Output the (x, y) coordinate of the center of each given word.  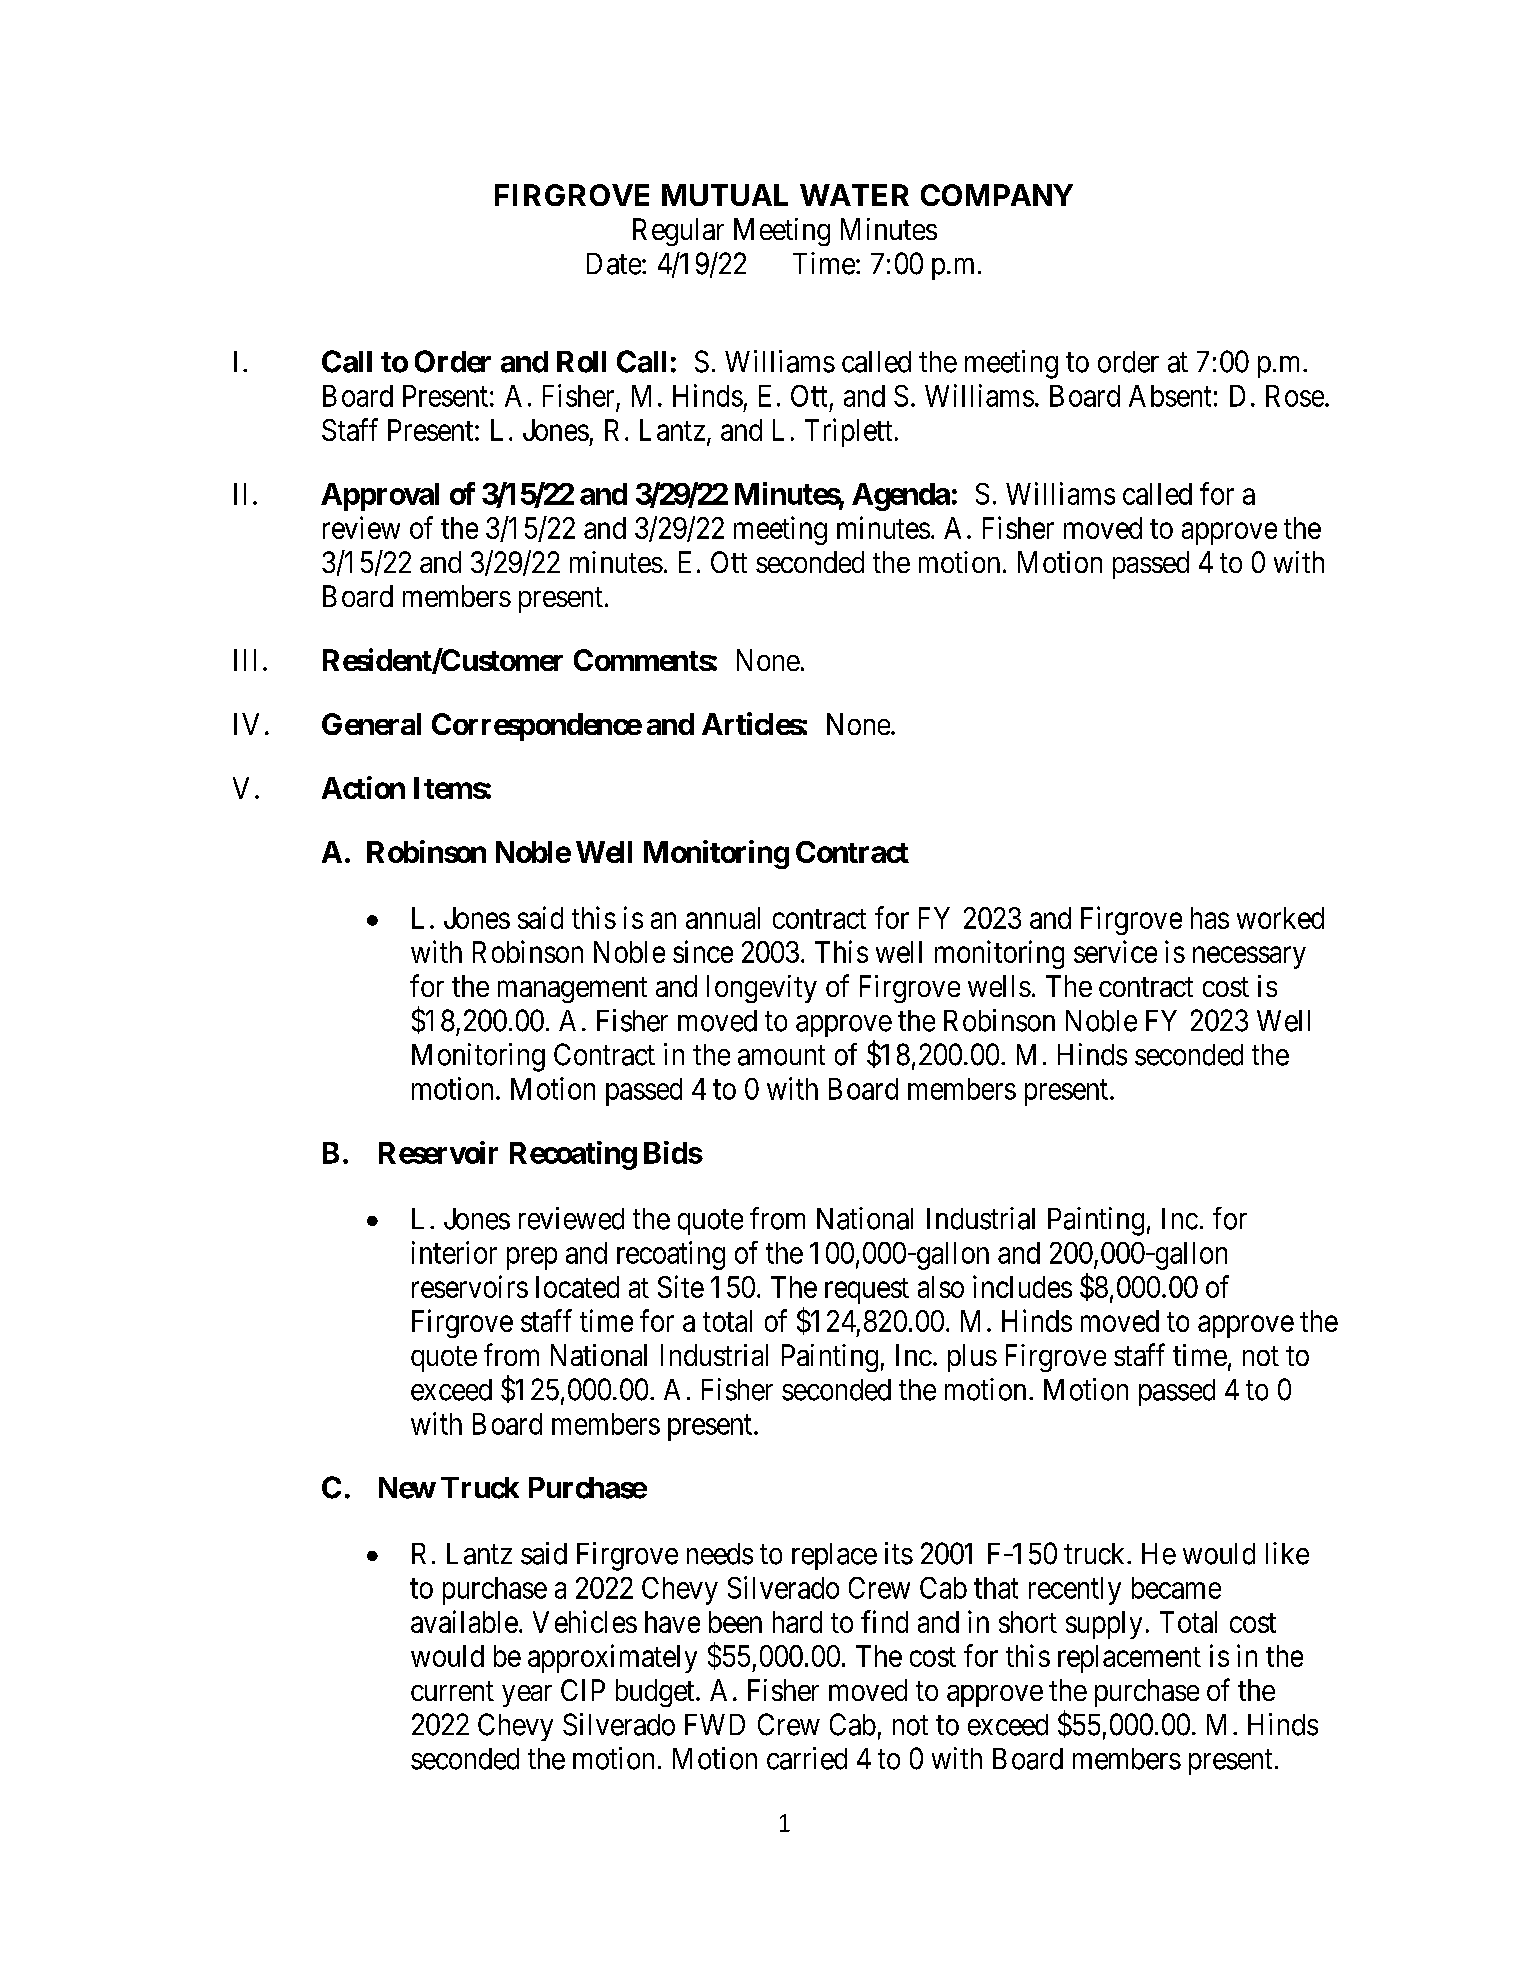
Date (614, 264)
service (1115, 951)
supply (1104, 1625)
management (572, 990)
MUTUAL (725, 195)
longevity (762, 989)
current (452, 1691)
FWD (715, 1724)
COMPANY (997, 195)
